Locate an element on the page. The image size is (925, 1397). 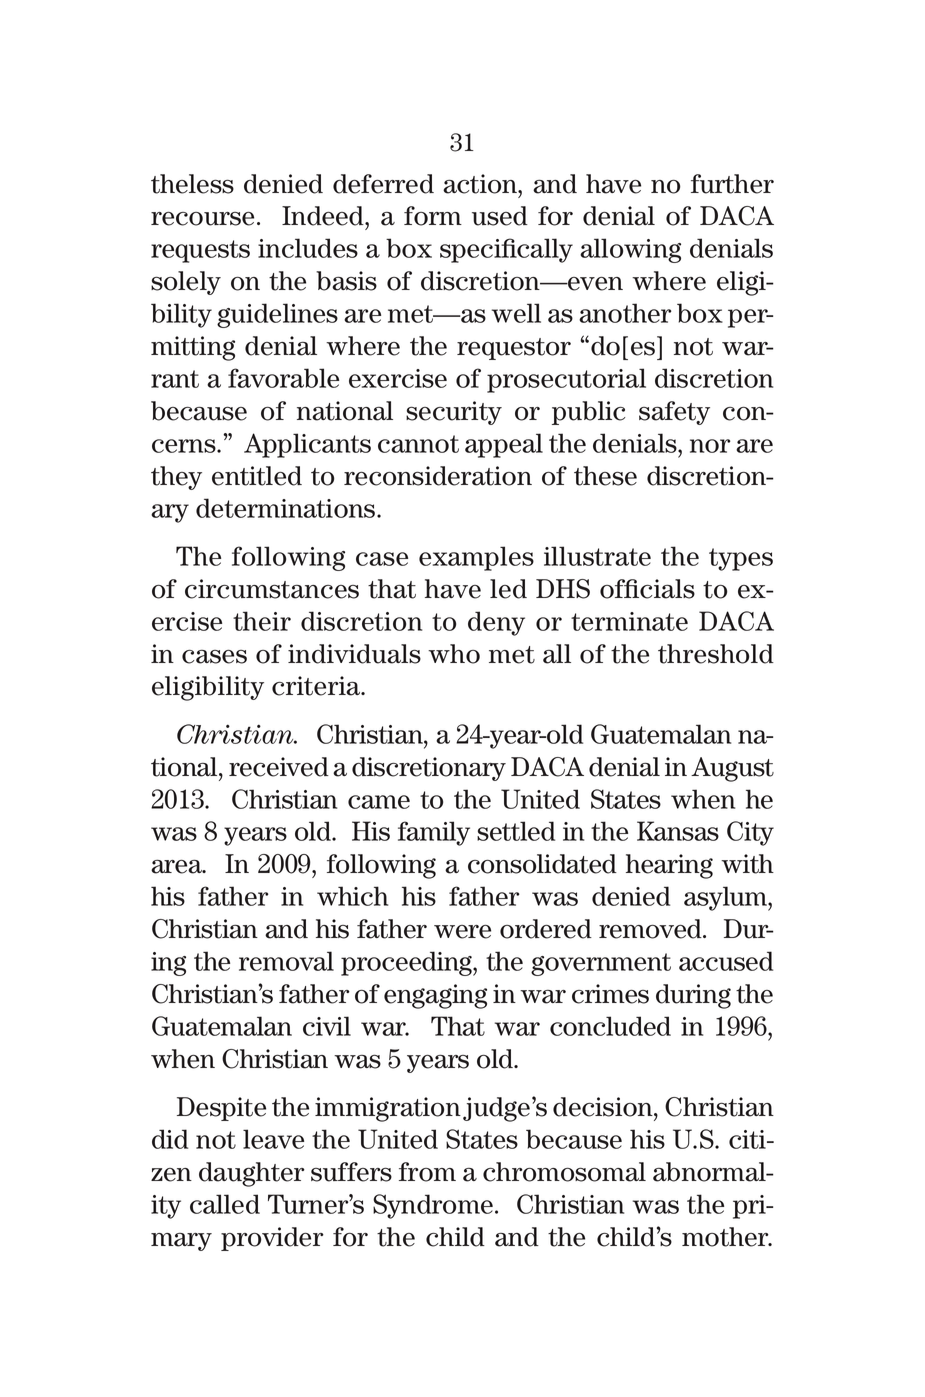
recourse is located at coordinates (202, 219).
